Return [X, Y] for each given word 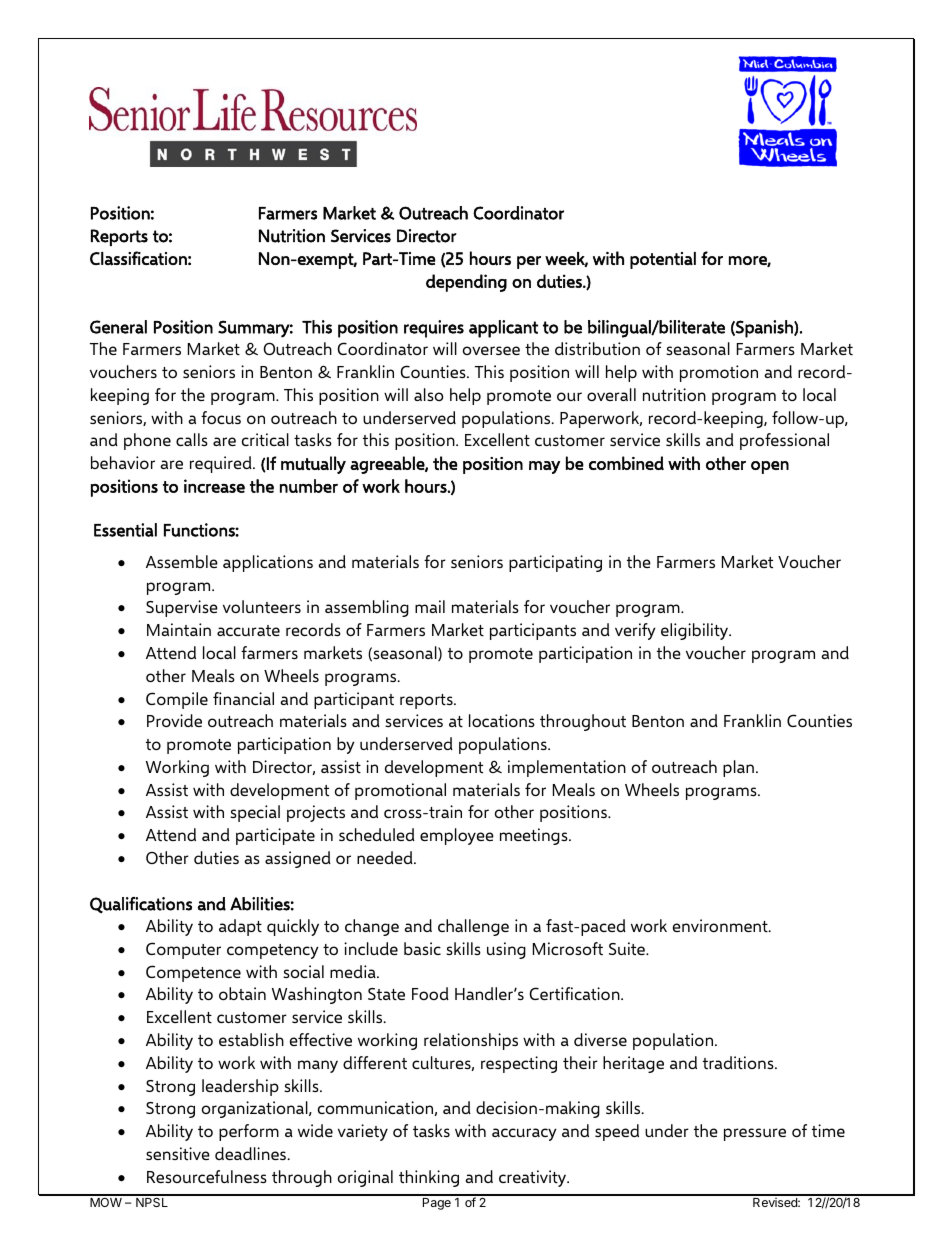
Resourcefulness [207, 1176]
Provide [174, 720]
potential [663, 260]
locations [502, 720]
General [118, 327]
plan [738, 768]
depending [466, 283]
